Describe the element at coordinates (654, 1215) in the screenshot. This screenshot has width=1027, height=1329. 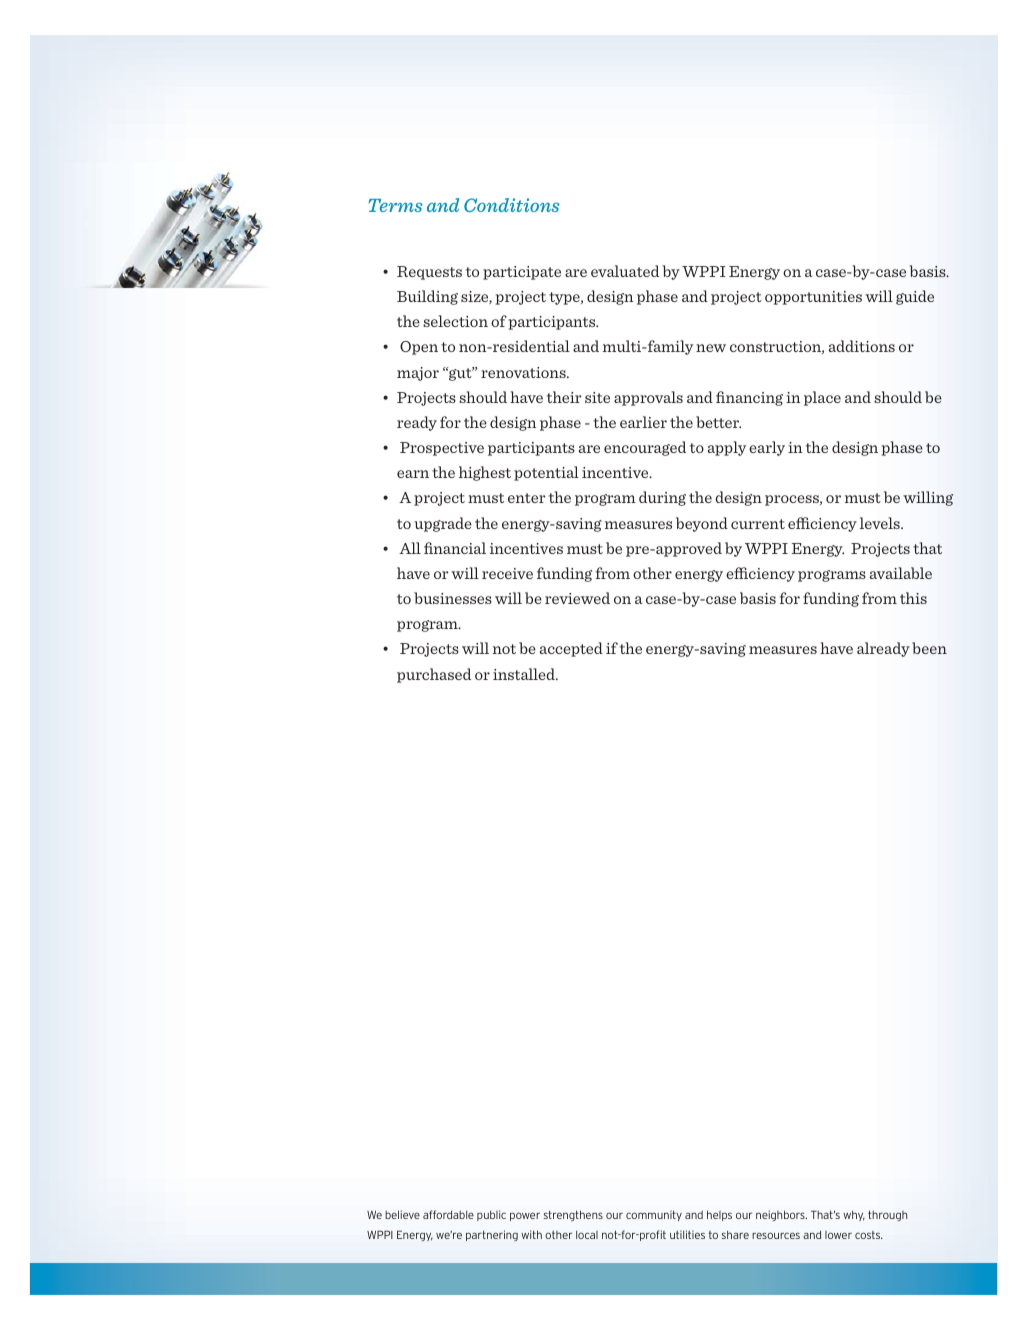
I see `community` at that location.
